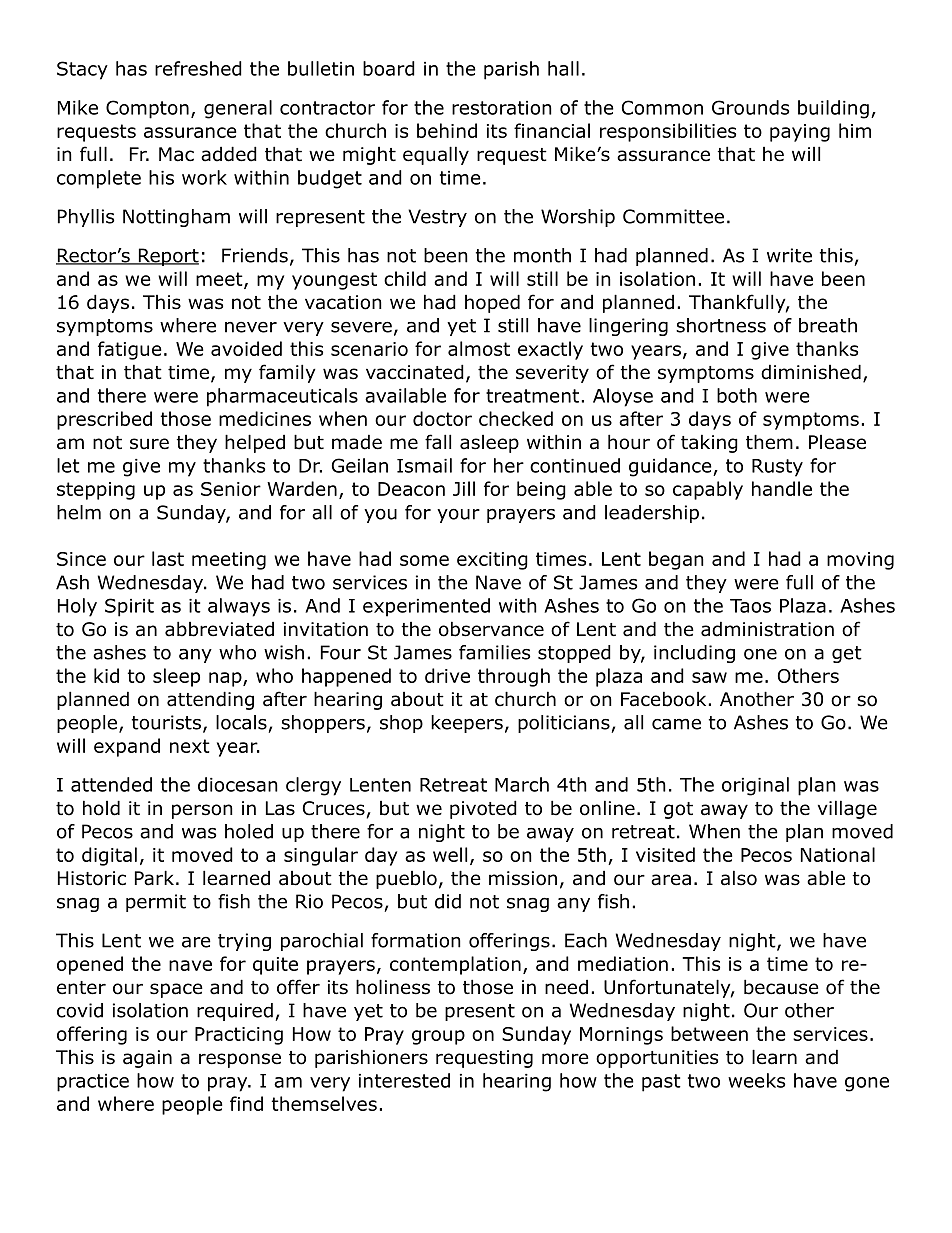  I want to click on restoration, so click(502, 108).
